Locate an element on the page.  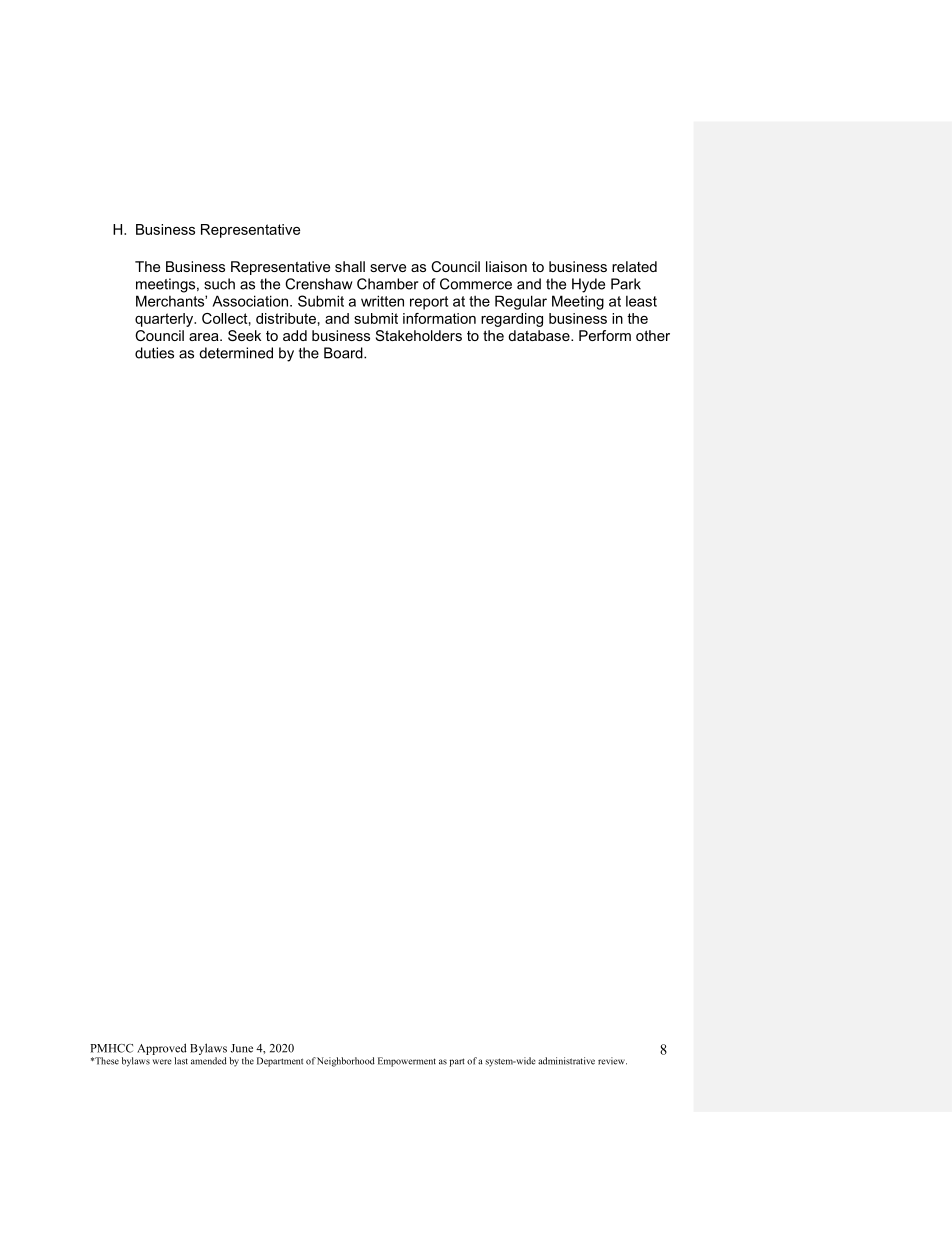
determined is located at coordinates (236, 353).
